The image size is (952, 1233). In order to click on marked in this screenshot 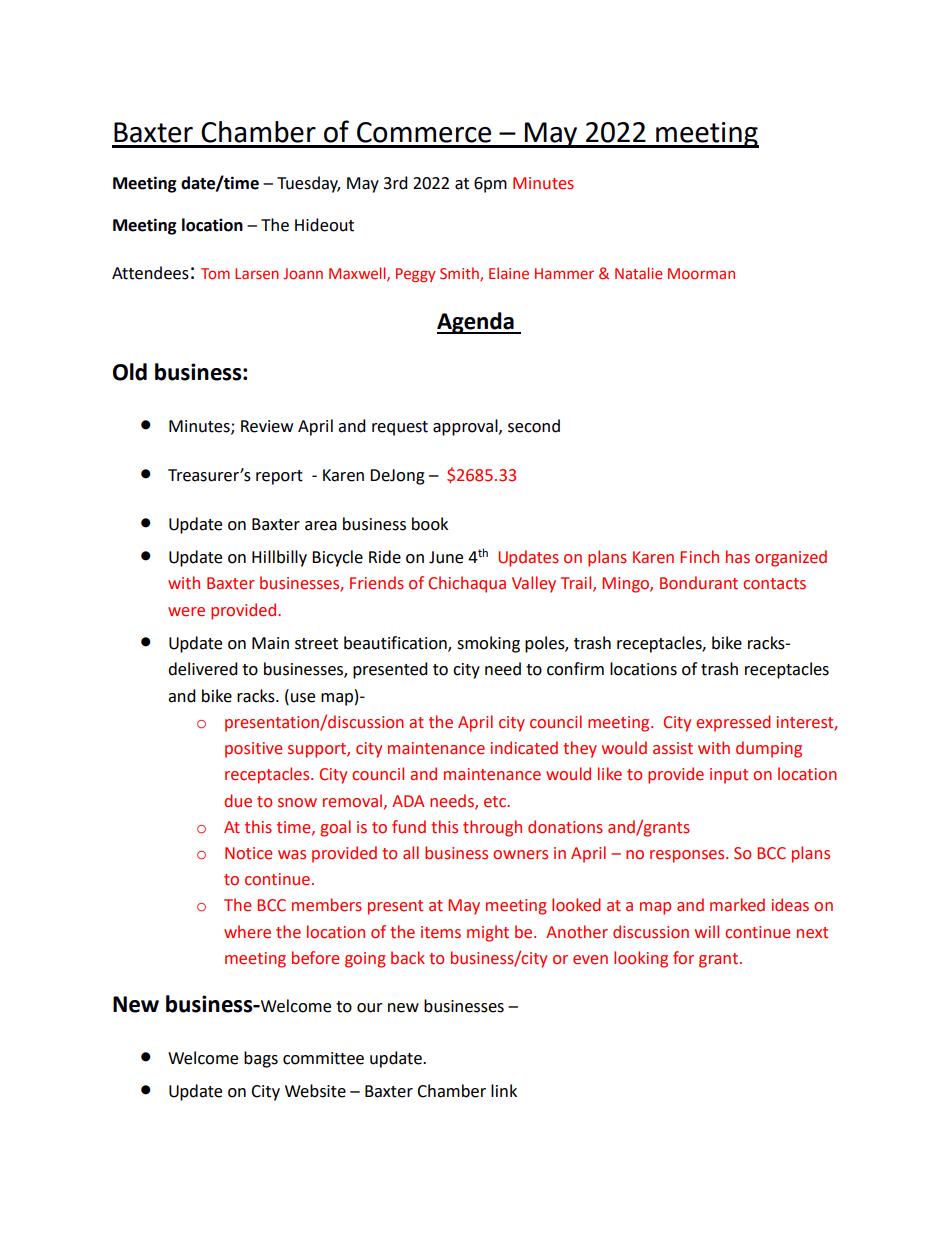, I will do `click(737, 905)`.
